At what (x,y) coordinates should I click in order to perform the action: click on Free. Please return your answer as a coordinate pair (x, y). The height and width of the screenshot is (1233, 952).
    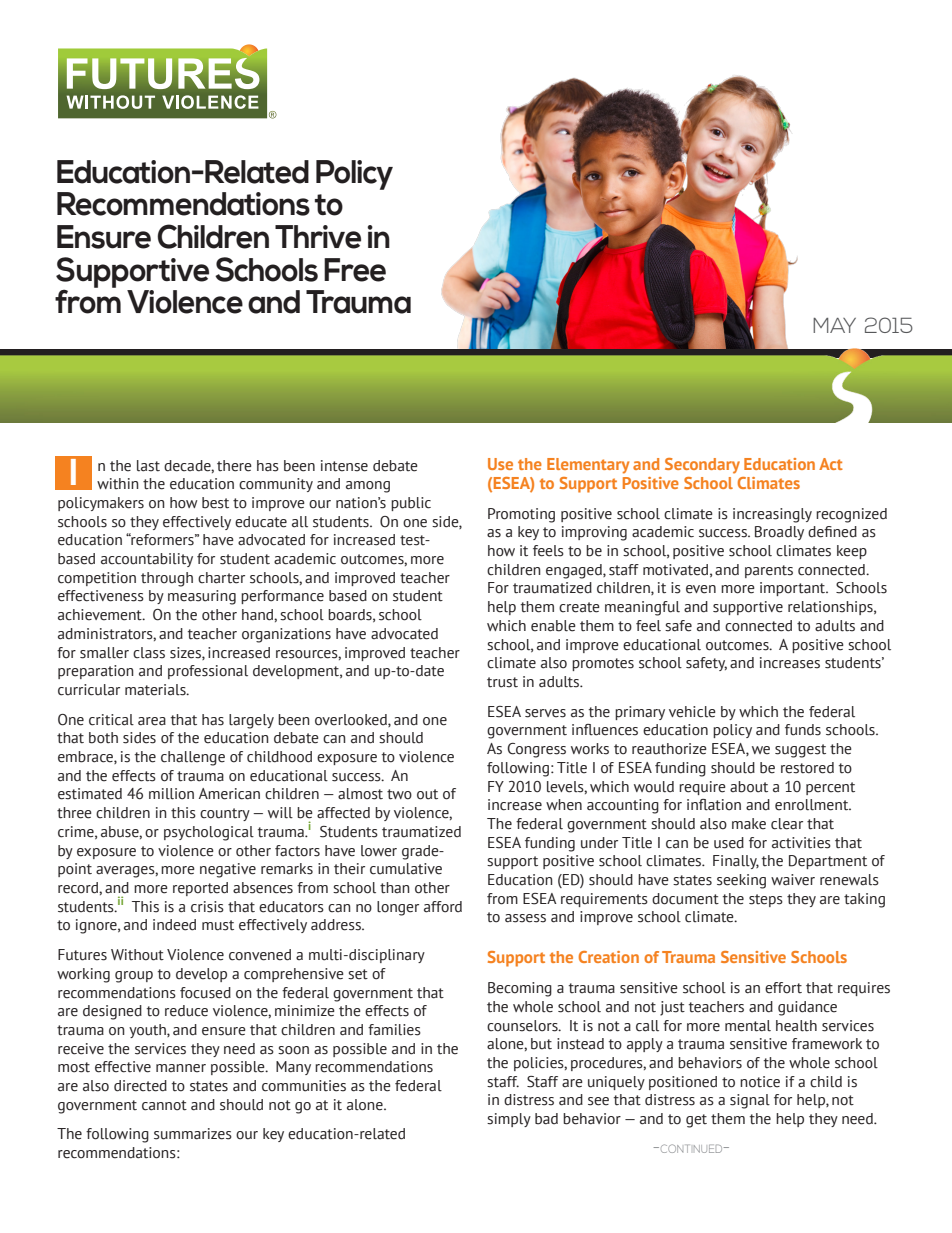
    Looking at the image, I should click on (355, 270).
